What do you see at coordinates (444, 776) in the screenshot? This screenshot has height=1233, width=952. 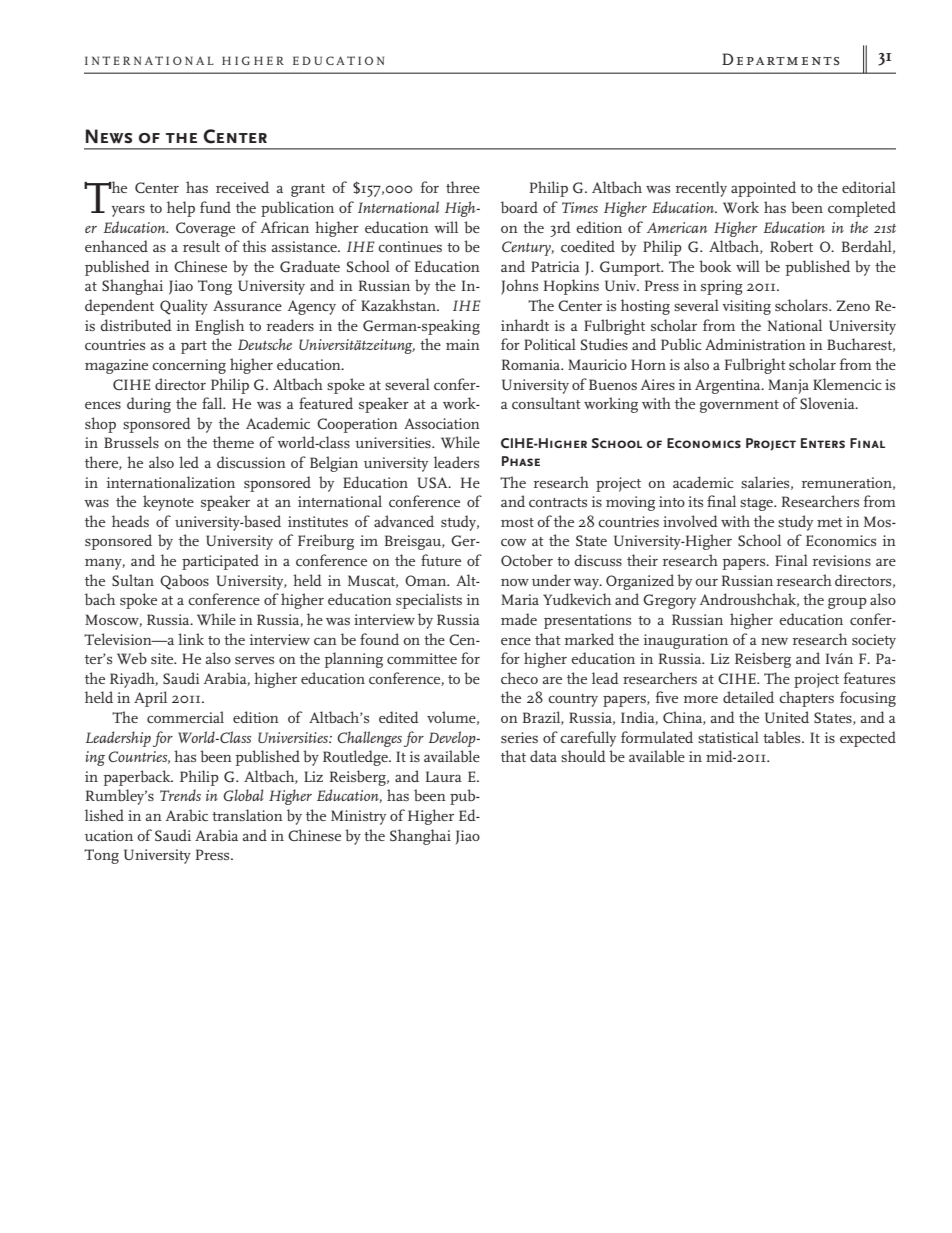 I see `Laura` at bounding box center [444, 776].
